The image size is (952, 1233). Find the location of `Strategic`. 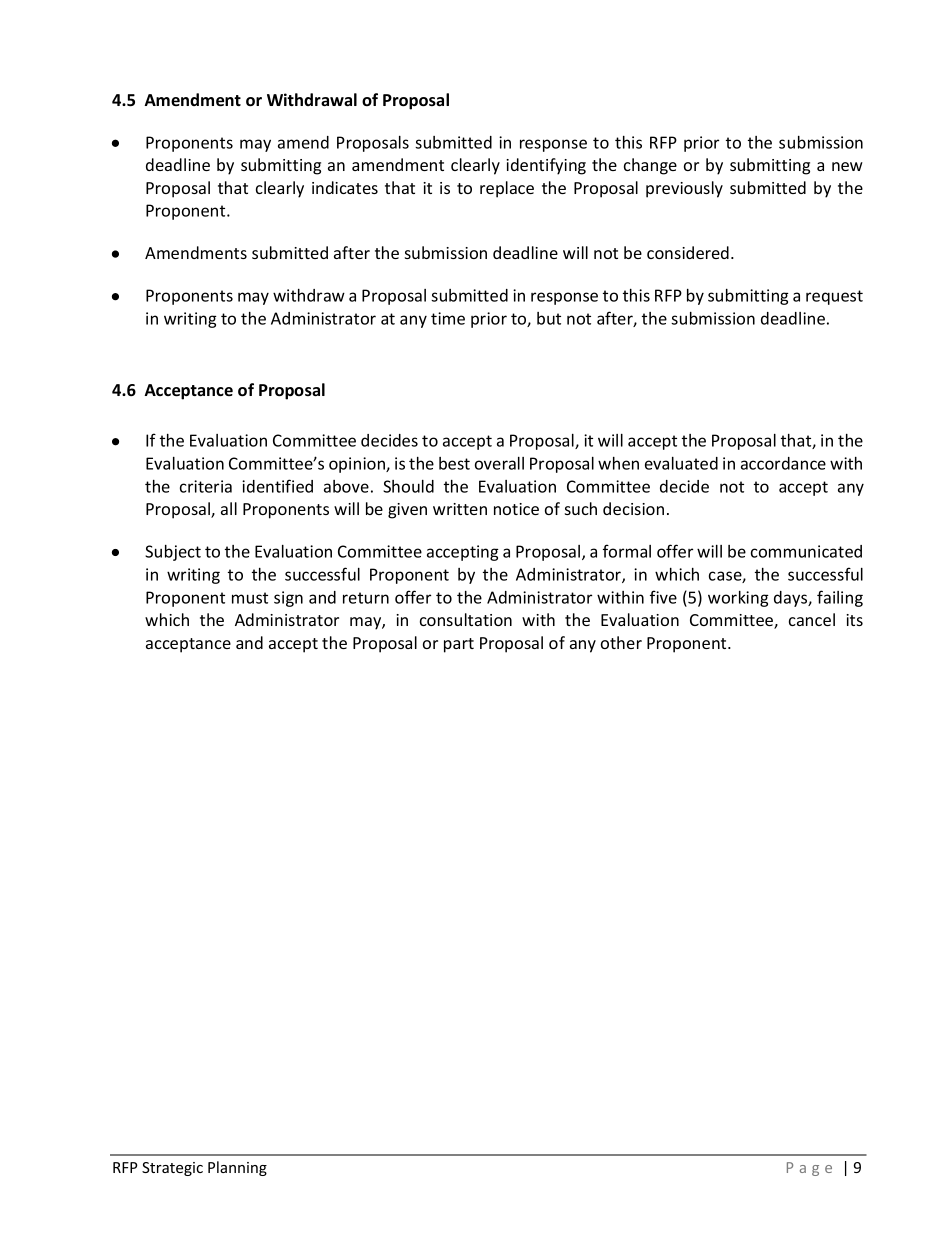

Strategic is located at coordinates (172, 1169).
